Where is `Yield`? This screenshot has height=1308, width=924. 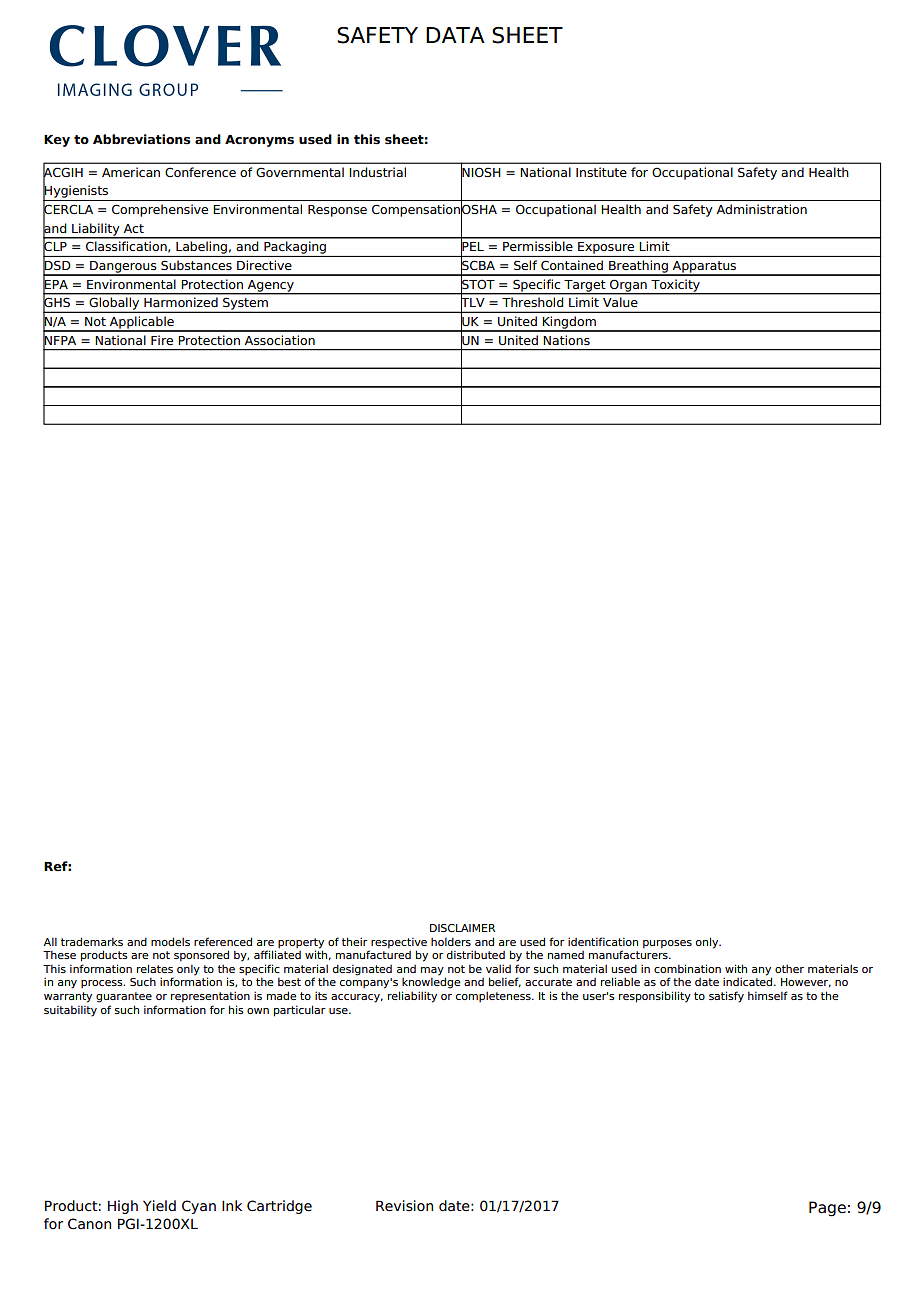
Yield is located at coordinates (159, 1206).
